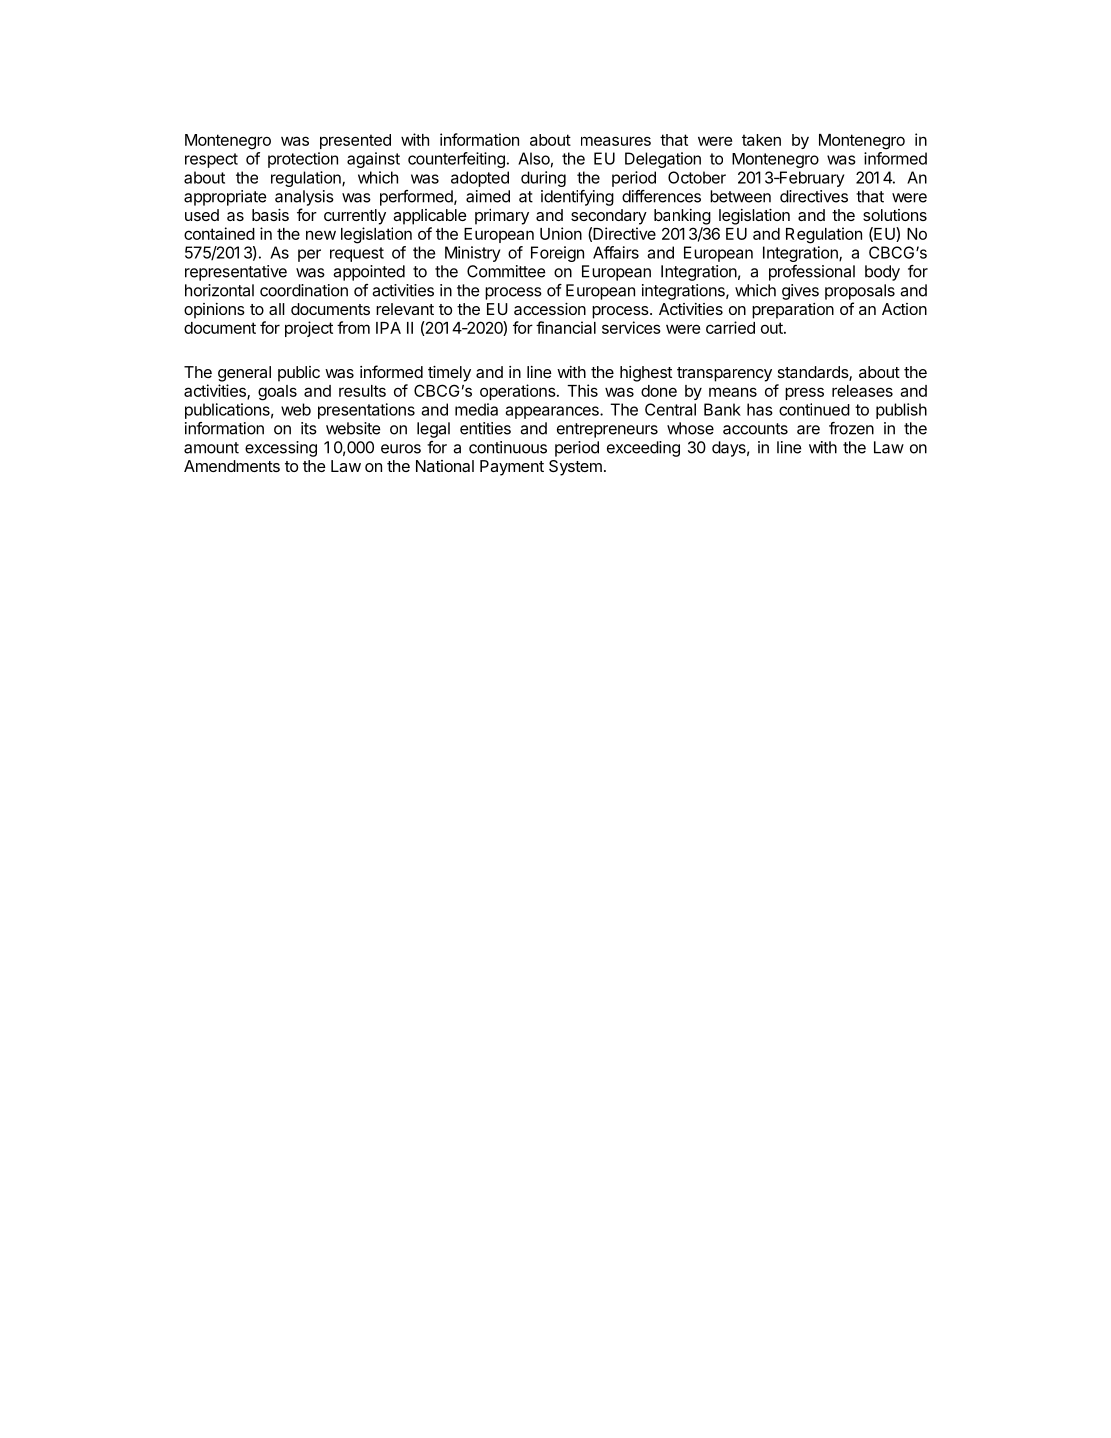  Describe the element at coordinates (616, 141) in the document. I see `measures` at that location.
